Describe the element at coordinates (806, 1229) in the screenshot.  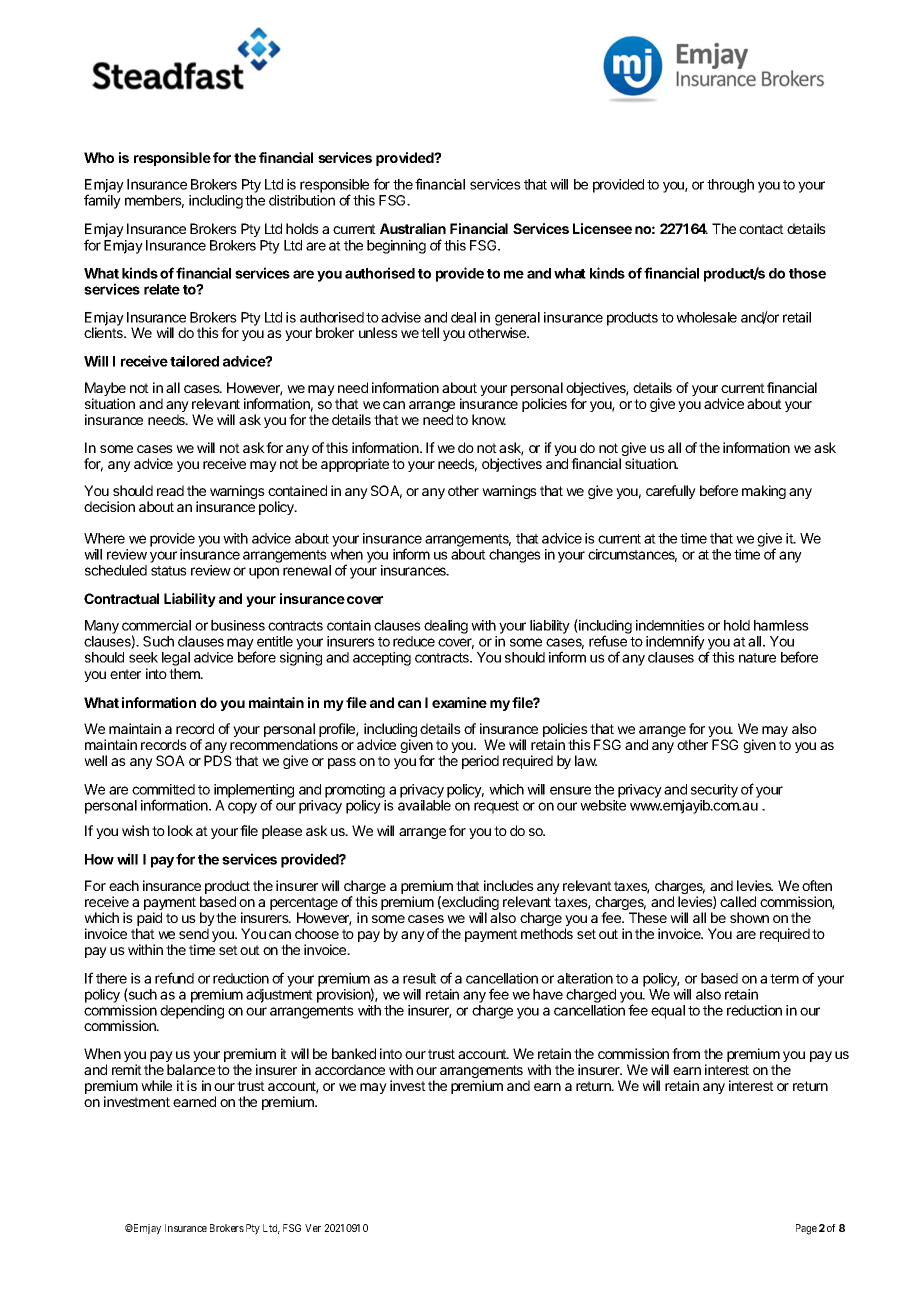
I see `Page` at that location.
